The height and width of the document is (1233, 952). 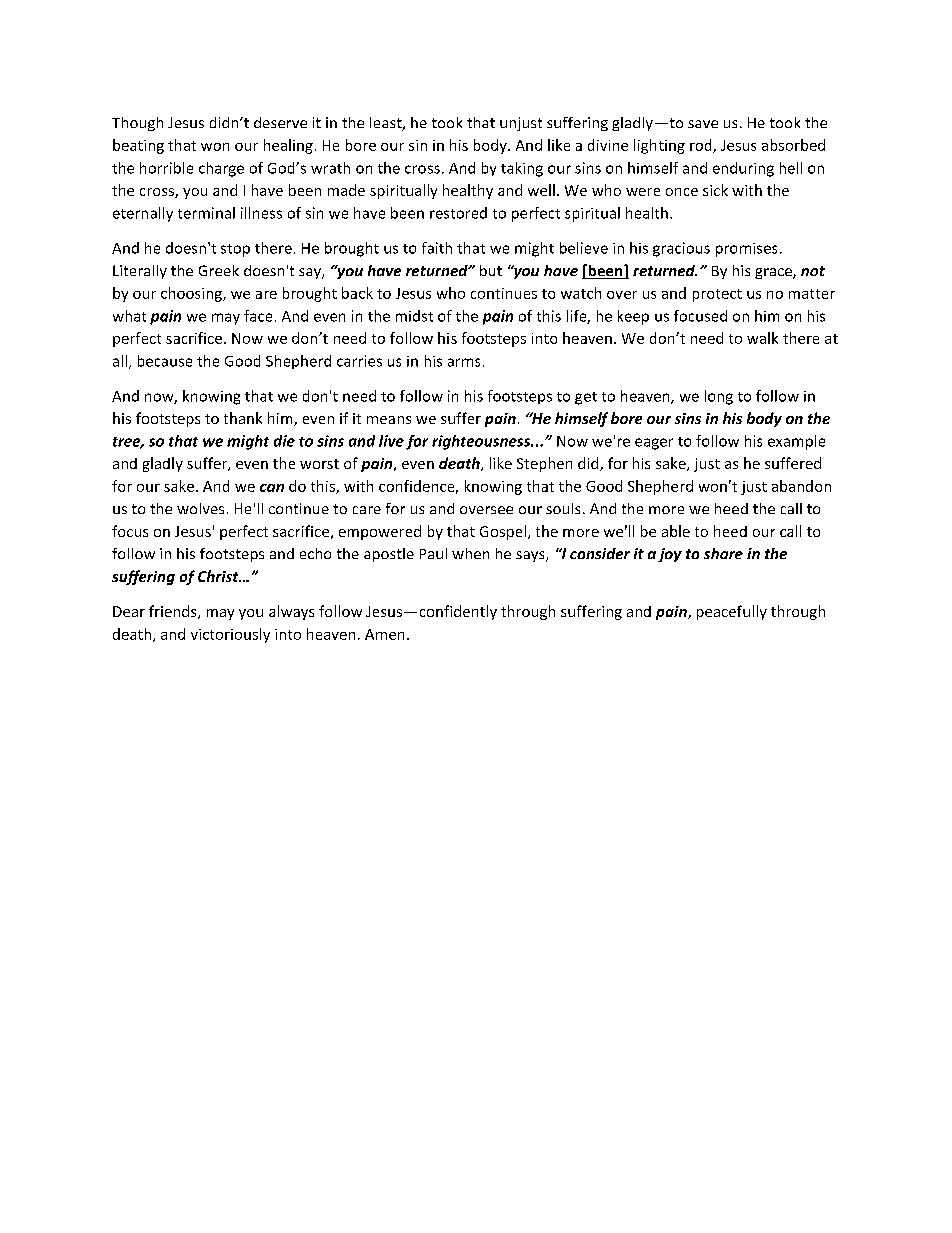 What do you see at coordinates (174, 612) in the document?
I see `friends` at bounding box center [174, 612].
